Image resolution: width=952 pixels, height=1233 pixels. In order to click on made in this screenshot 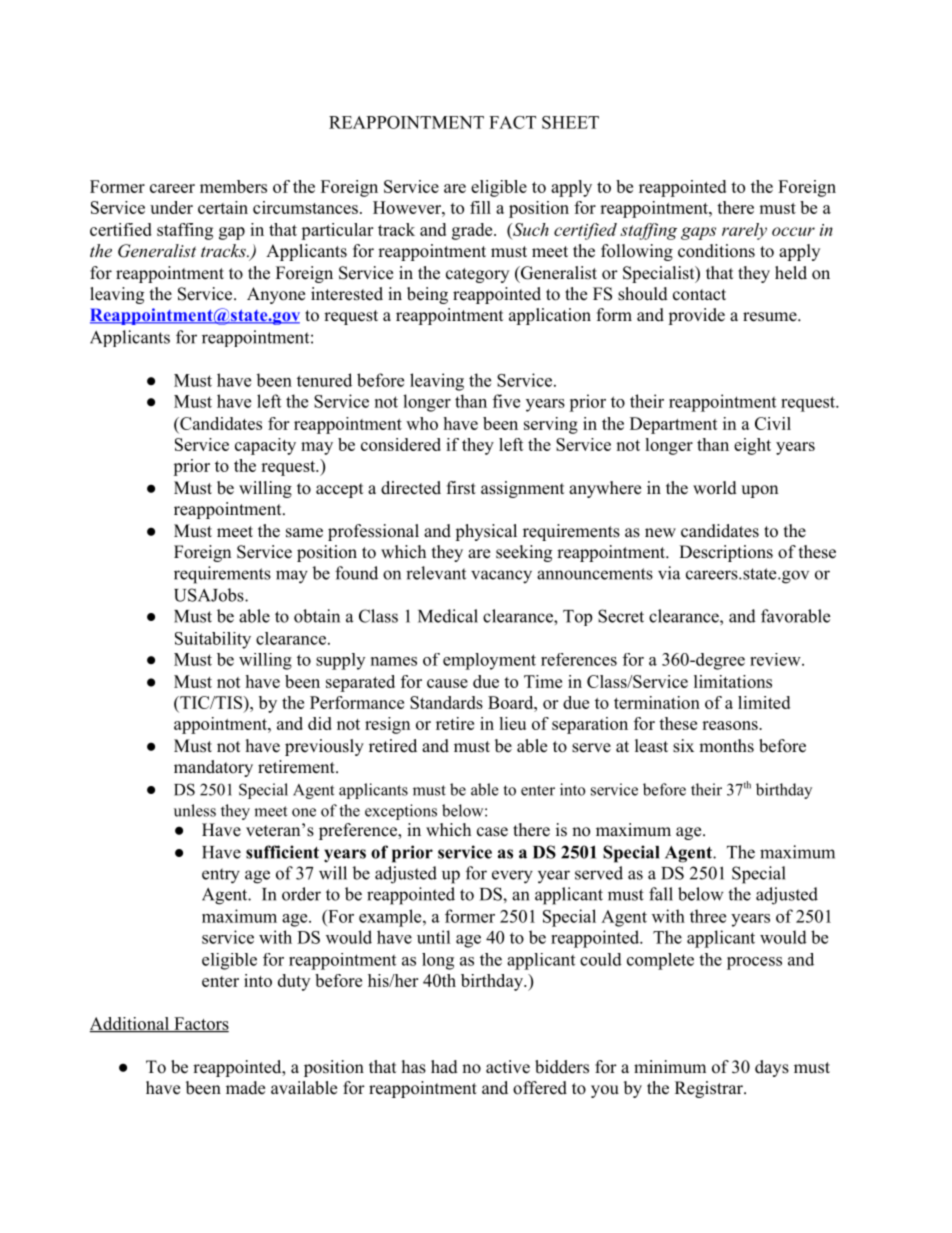, I will do `click(245, 1088)`.
